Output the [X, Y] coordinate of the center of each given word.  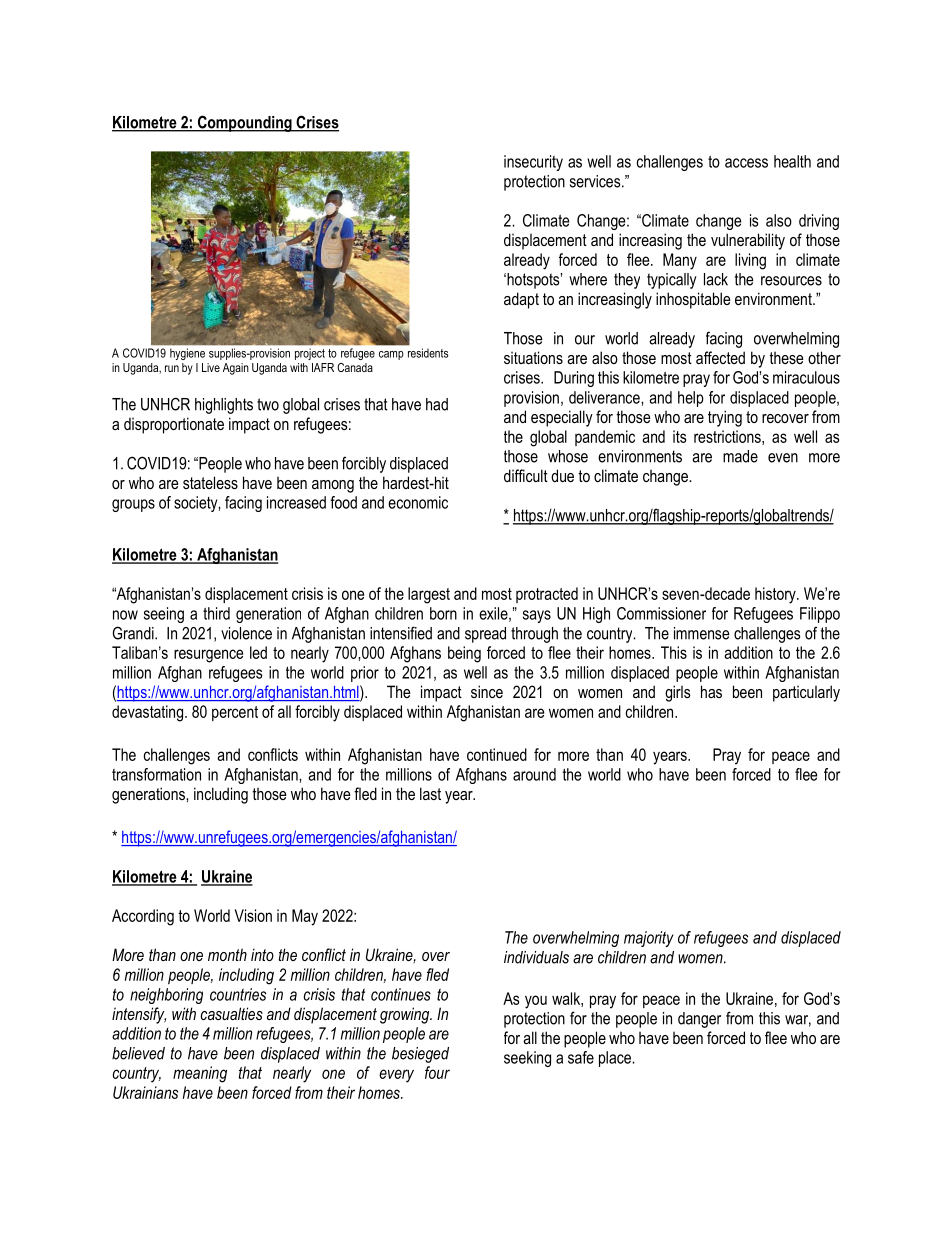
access [746, 163]
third [216, 613]
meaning [200, 1074]
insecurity [533, 163]
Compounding [244, 123]
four [437, 1072]
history [776, 595]
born [443, 613]
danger [699, 1020]
